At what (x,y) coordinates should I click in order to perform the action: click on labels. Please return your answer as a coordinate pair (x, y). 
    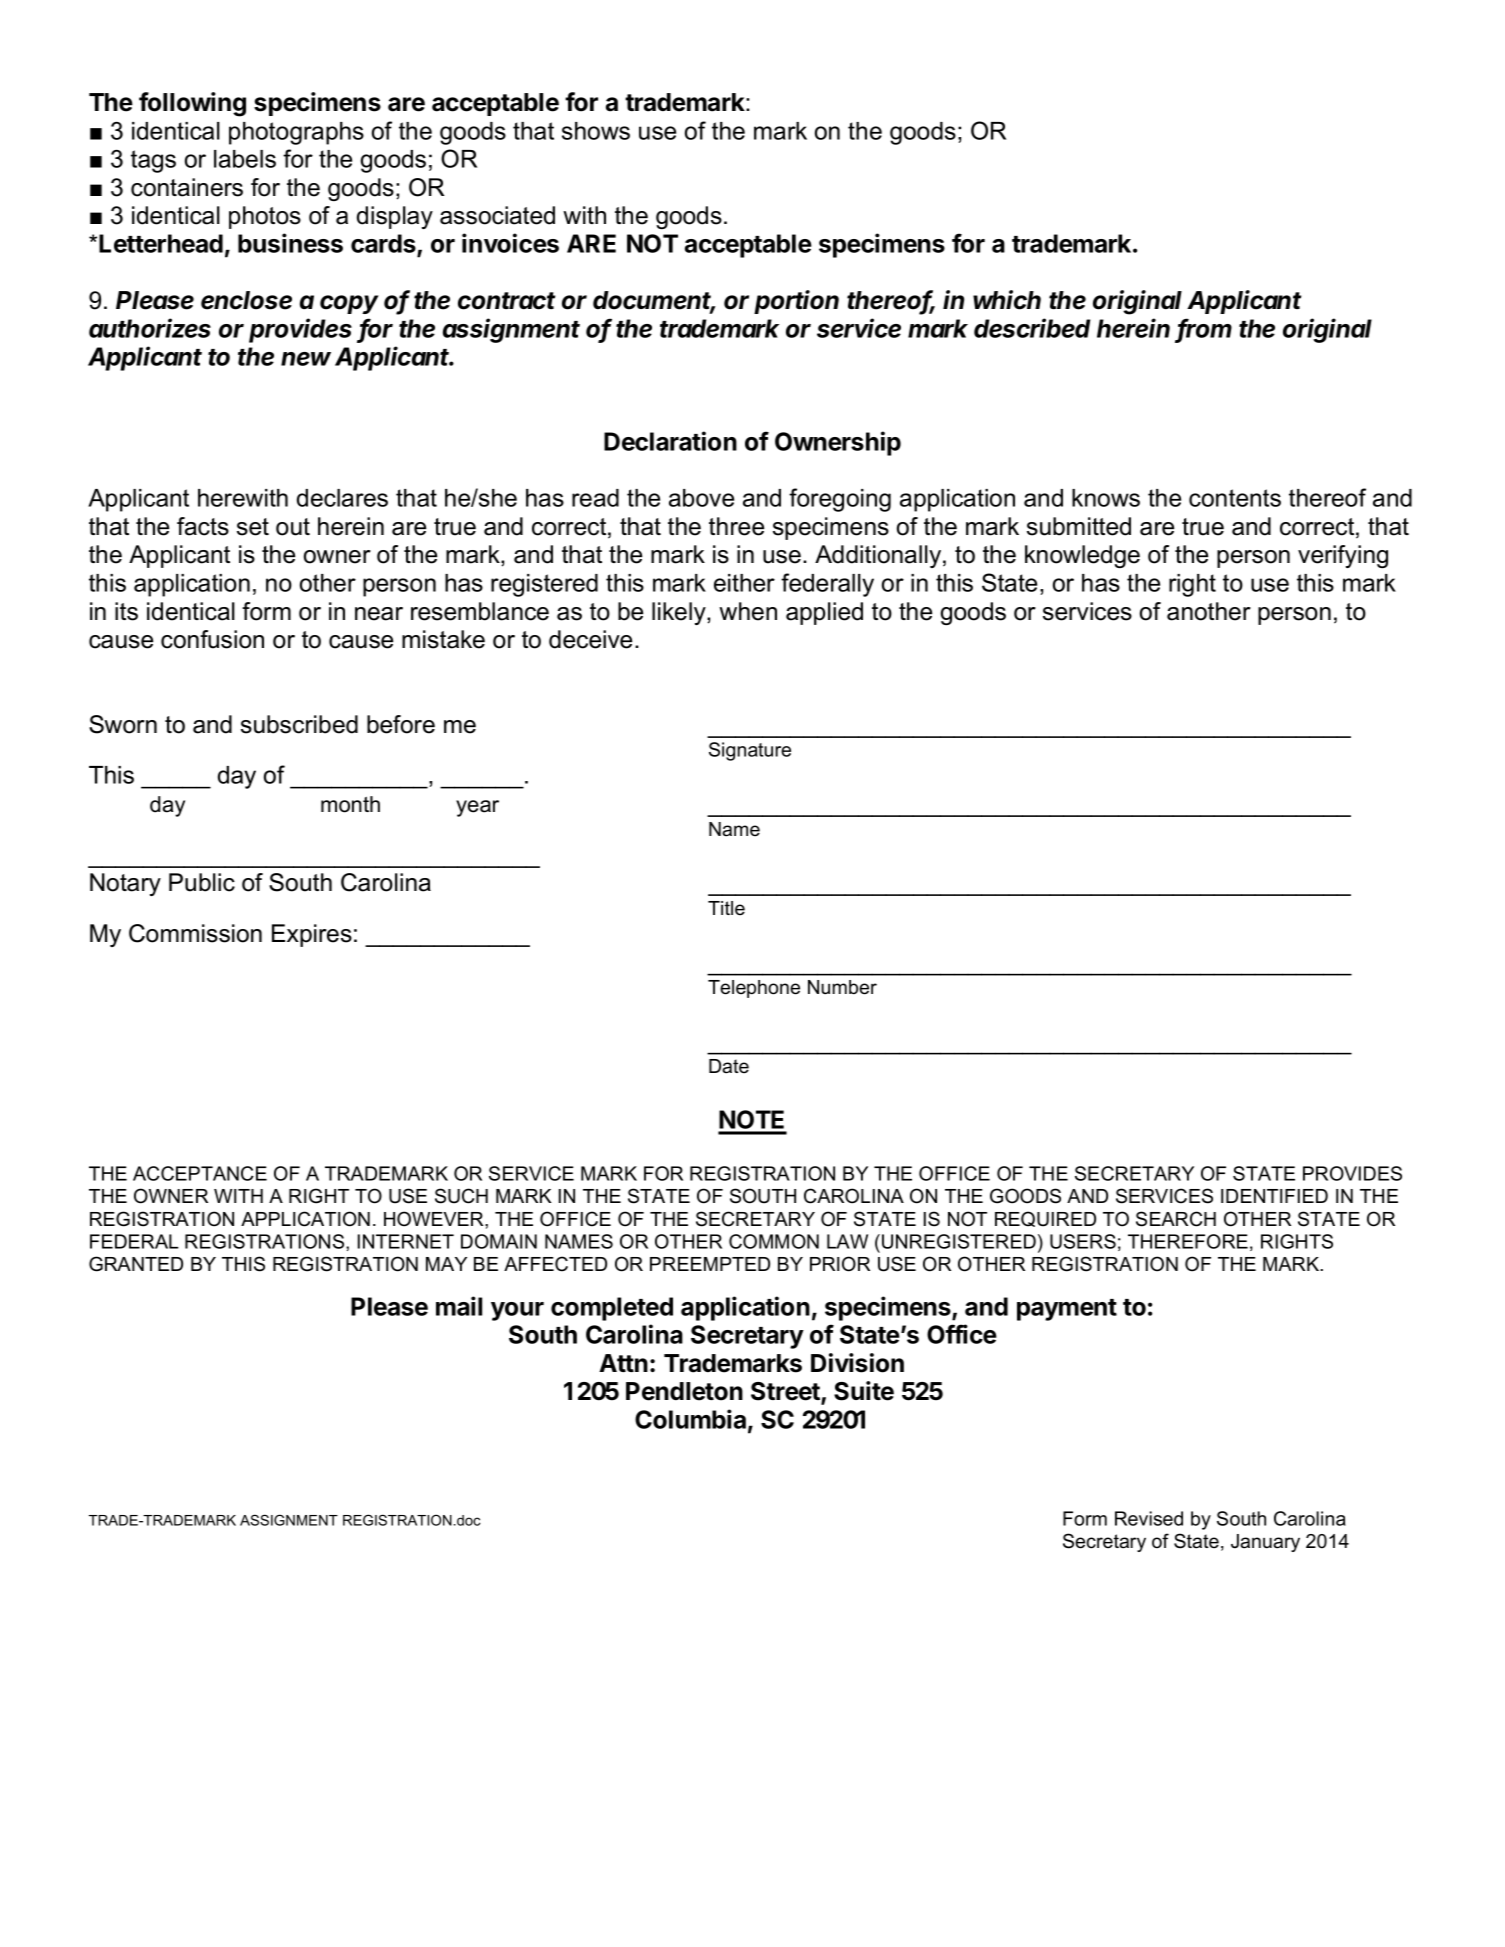
    Looking at the image, I should click on (245, 159).
